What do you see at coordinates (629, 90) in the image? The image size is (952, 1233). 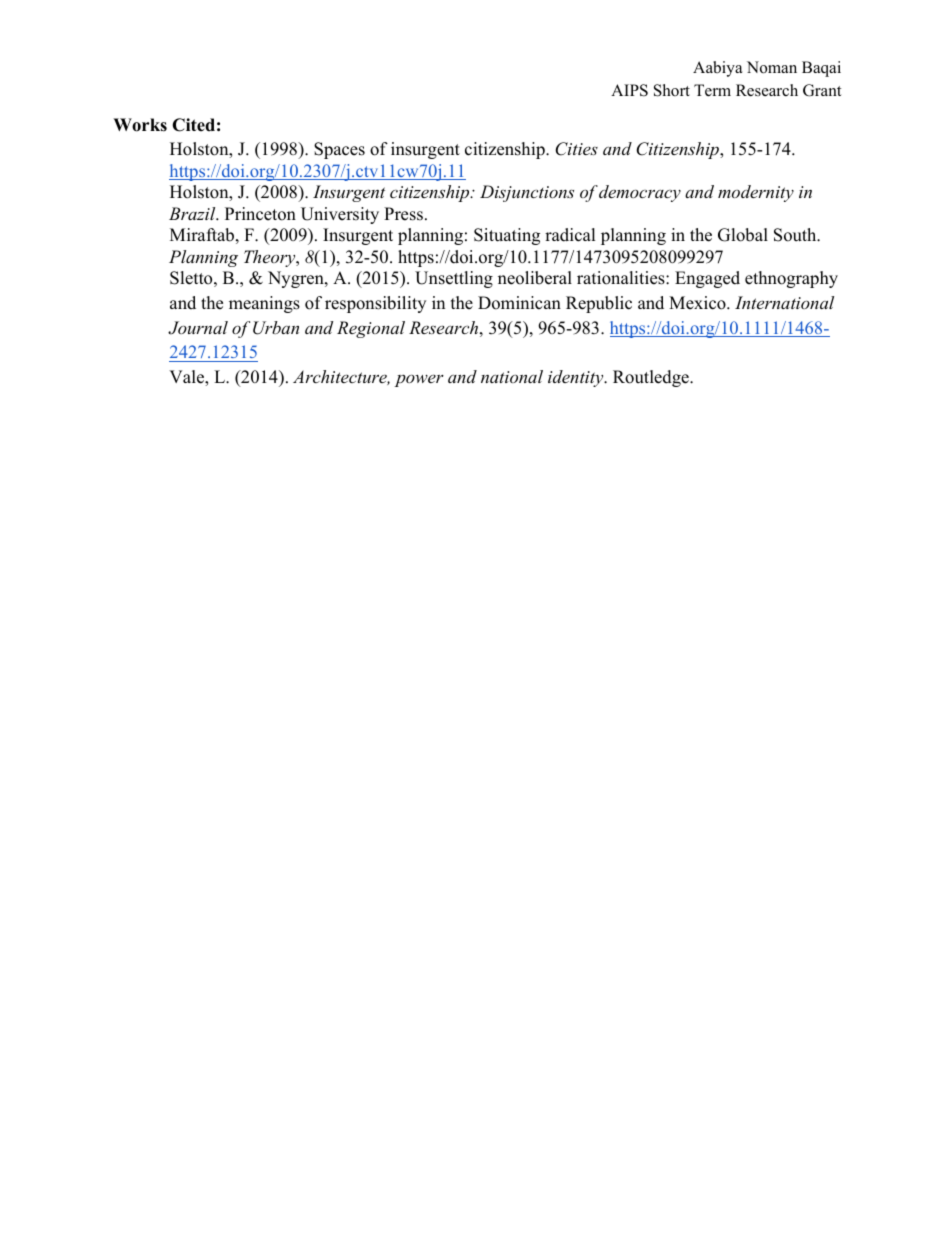 I see `AIPS` at bounding box center [629, 90].
